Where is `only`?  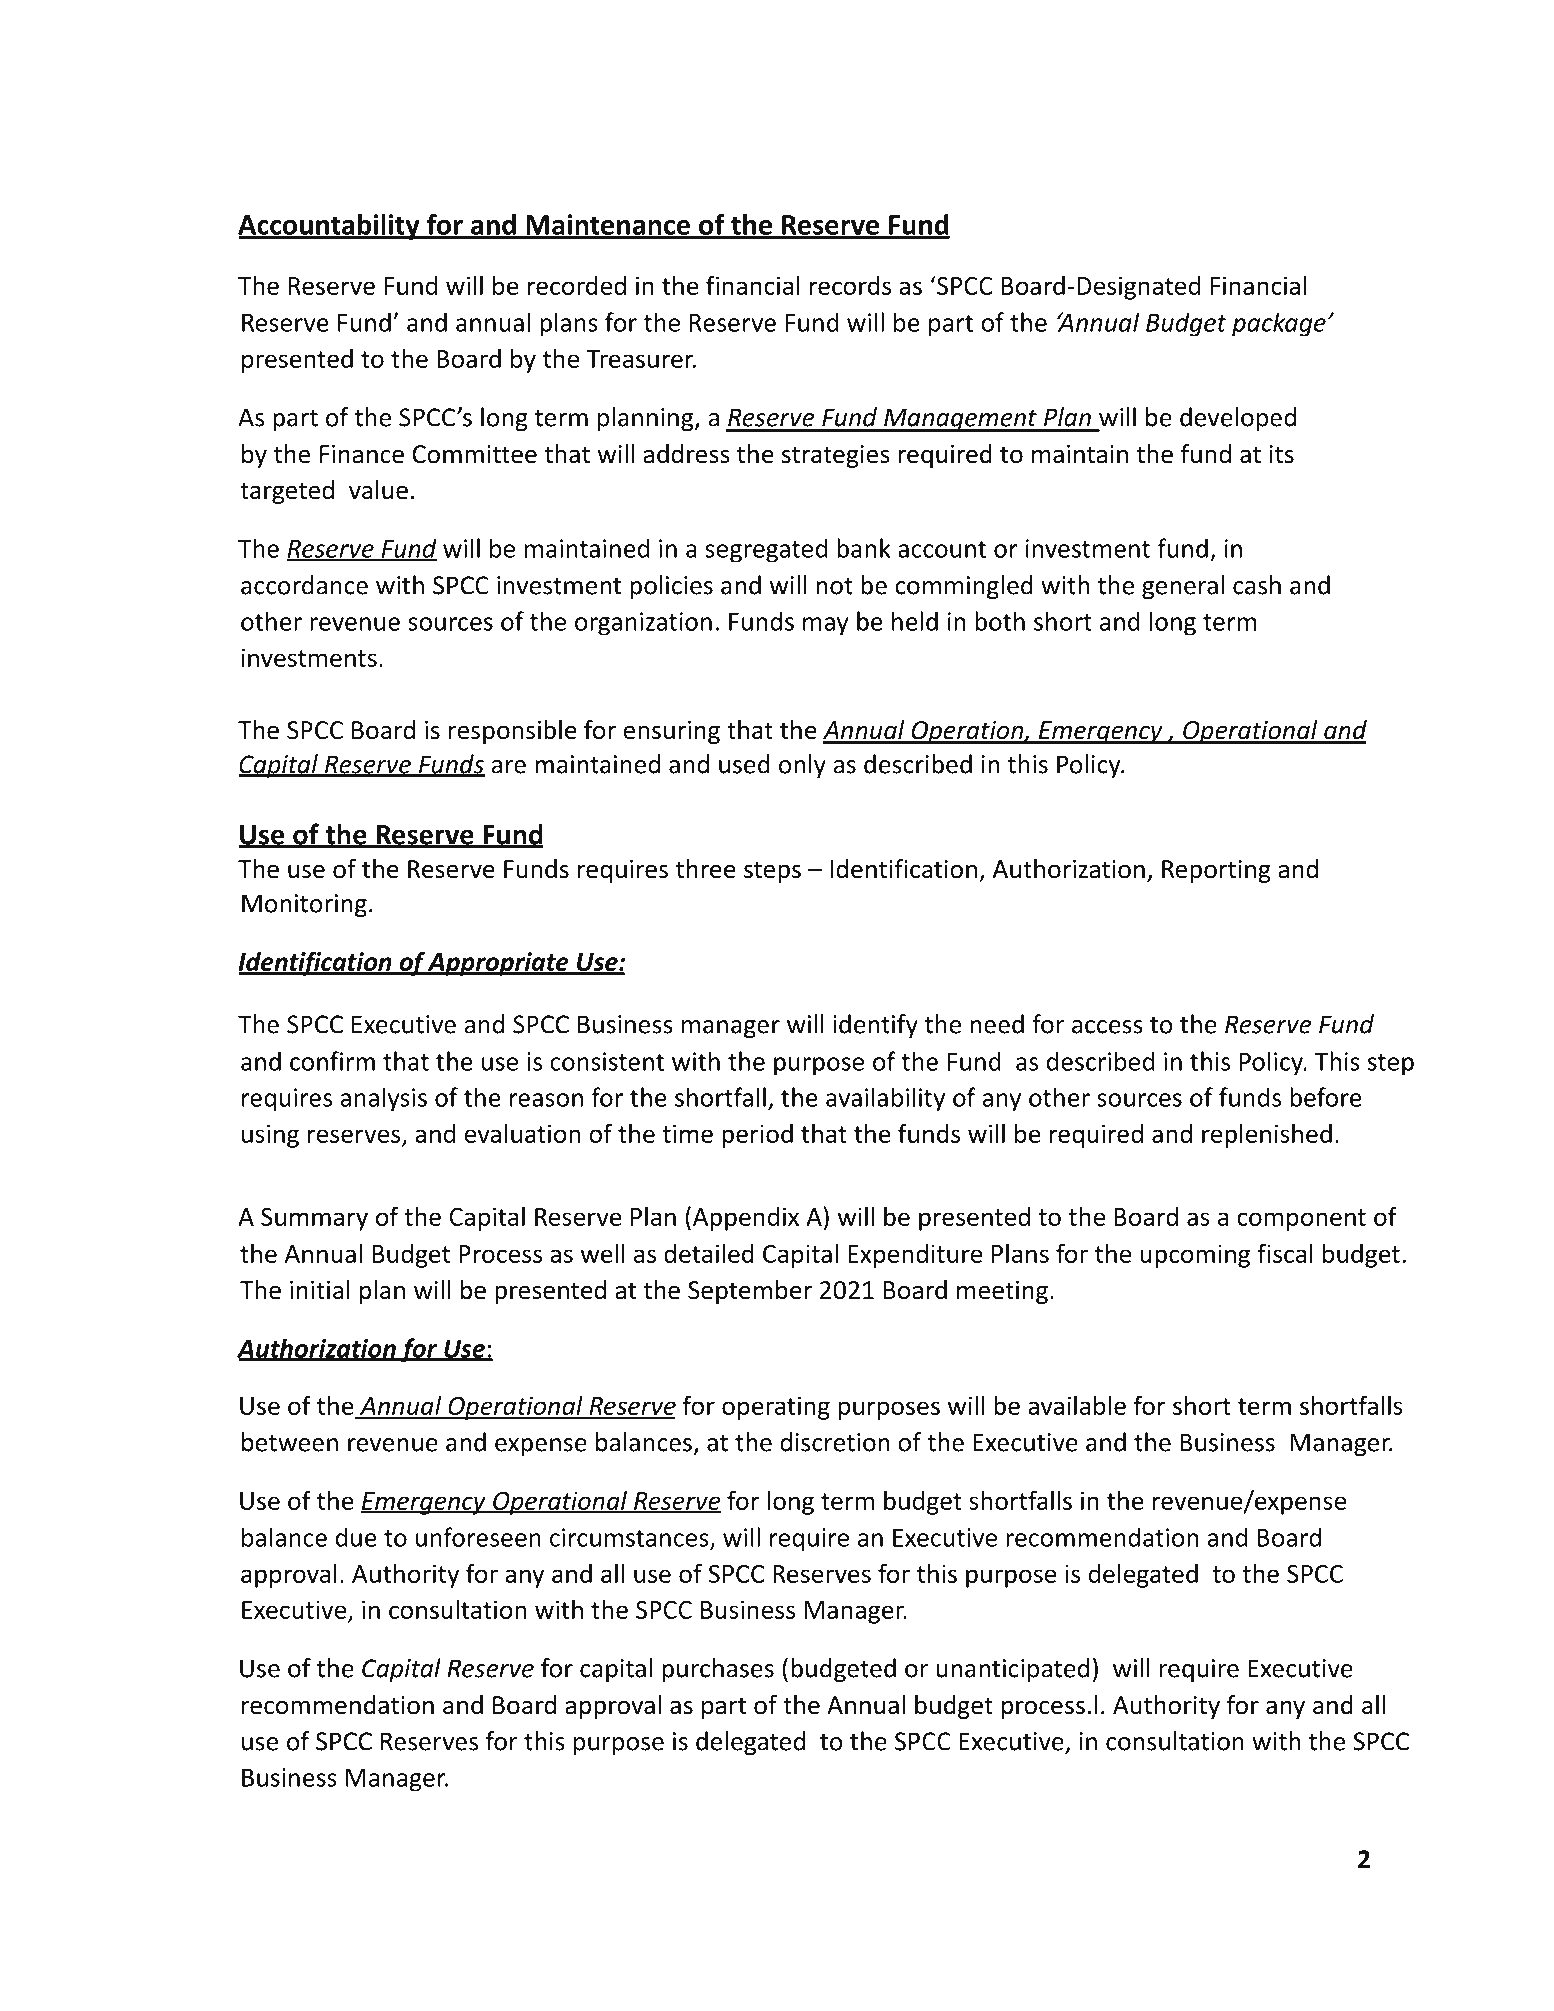 only is located at coordinates (802, 766).
